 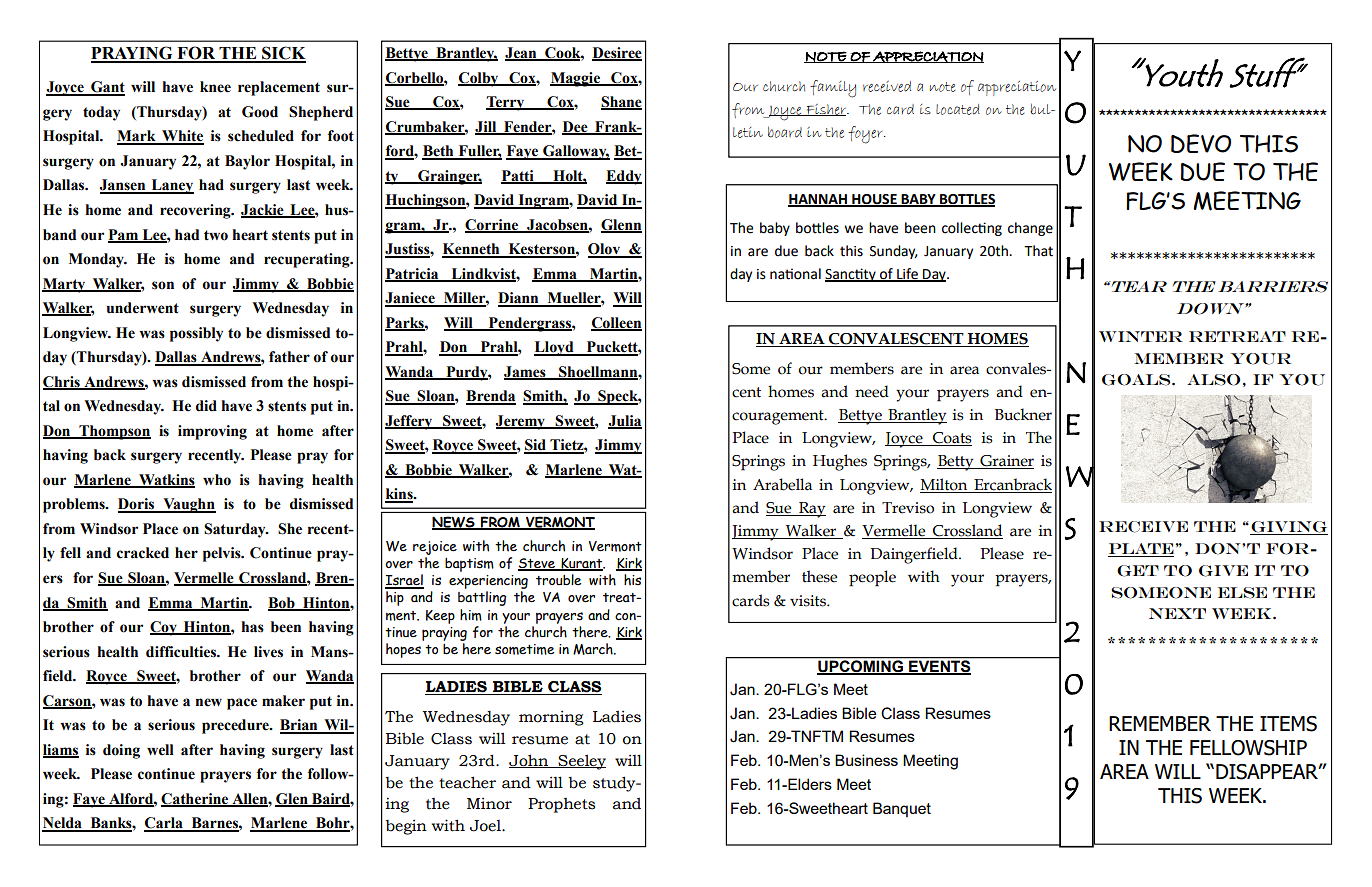 I want to click on next, so click(x=1177, y=613).
